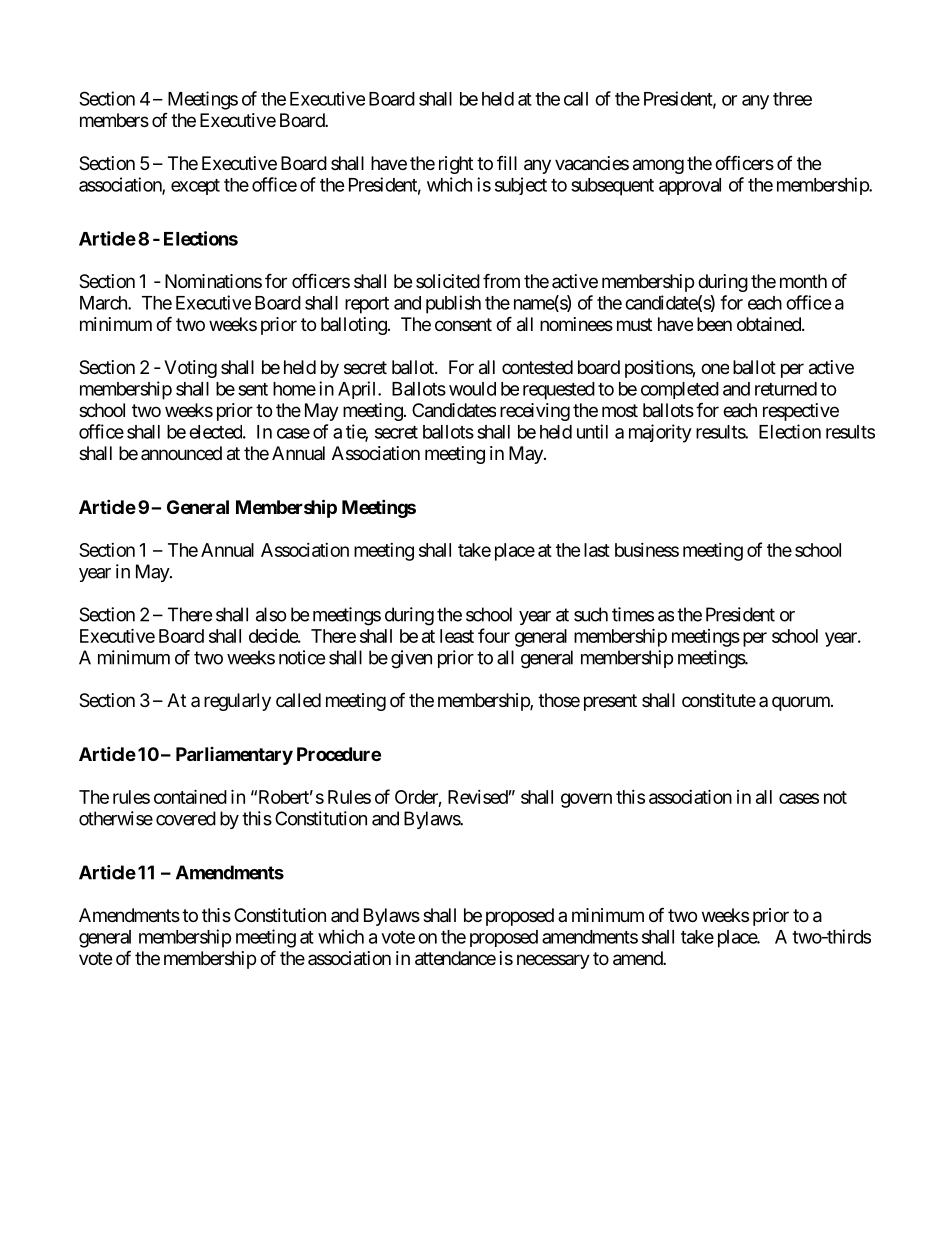  Describe the element at coordinates (494, 635) in the document. I see `four` at that location.
